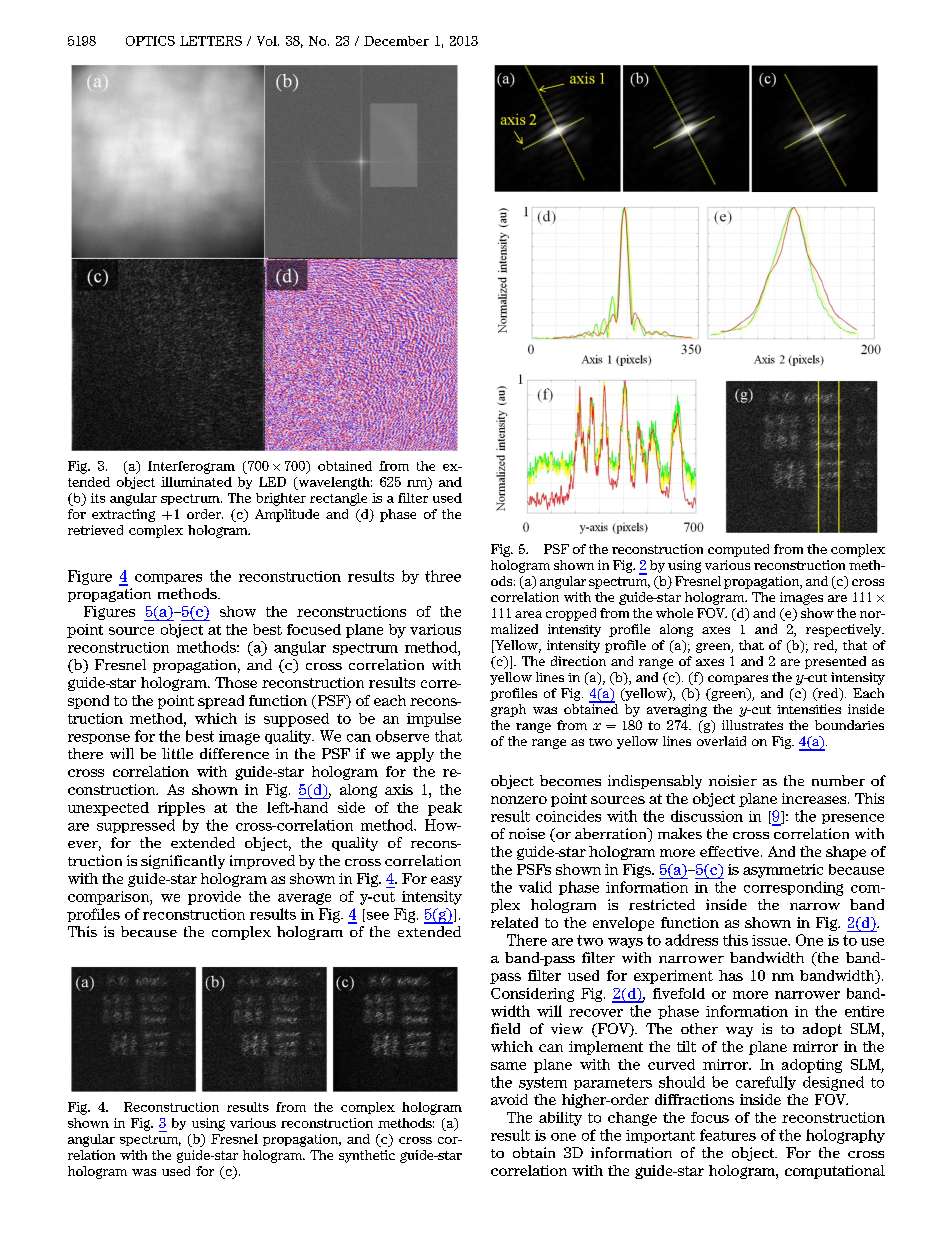  Describe the element at coordinates (733, 780) in the document. I see `noisier` at that location.
